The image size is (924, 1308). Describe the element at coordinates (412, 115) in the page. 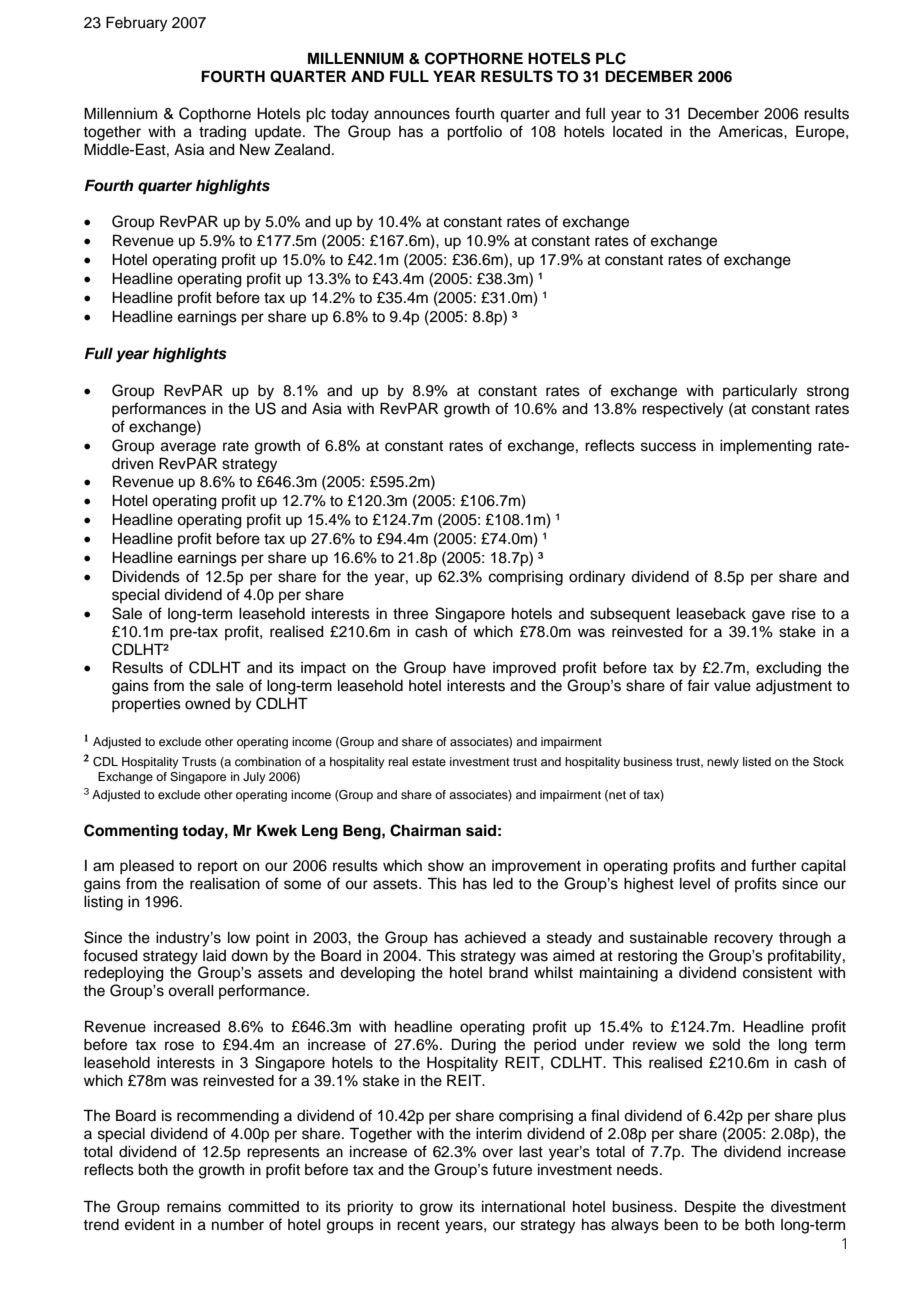

I see `announces` at that location.
